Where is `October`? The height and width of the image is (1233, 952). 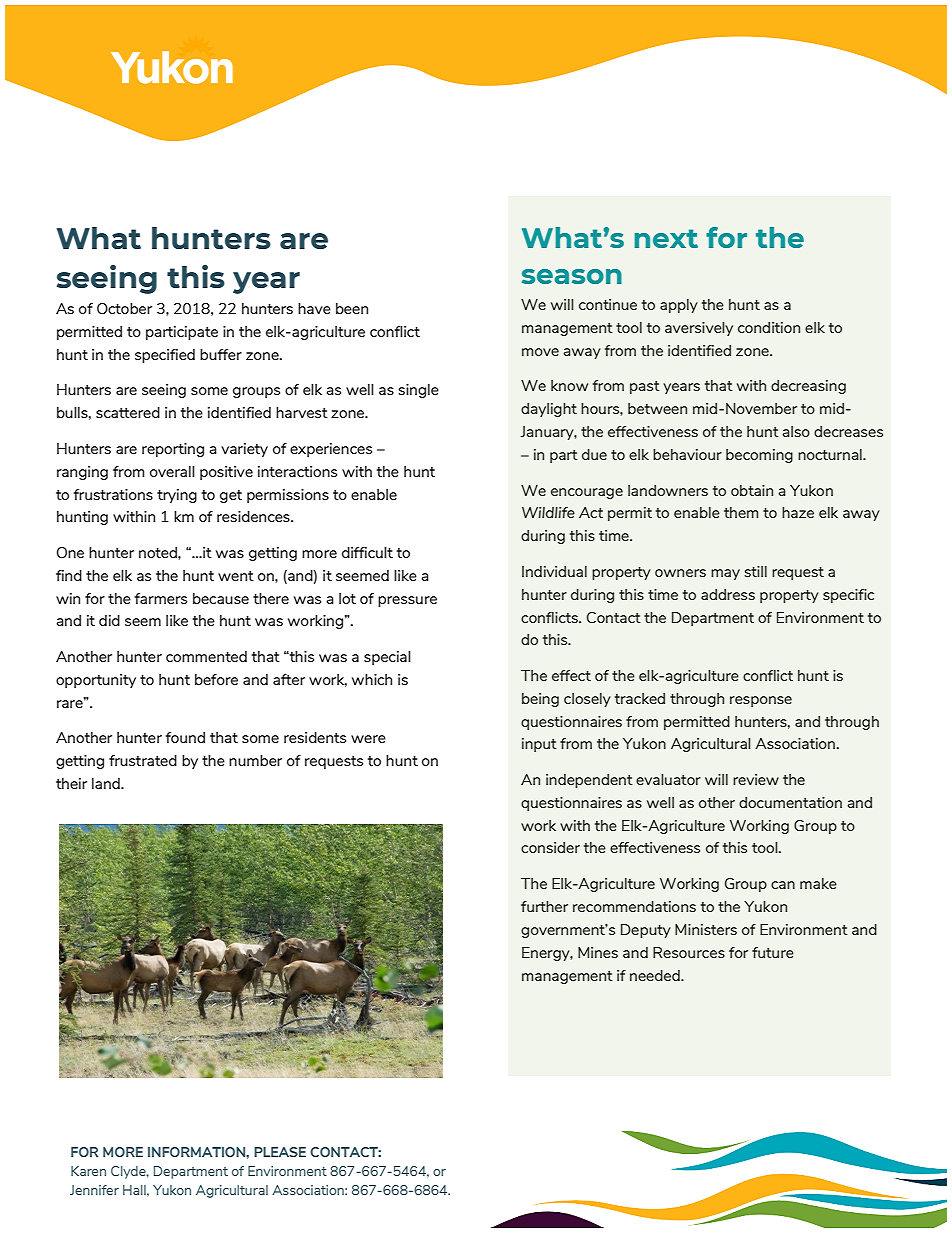 October is located at coordinates (124, 308).
